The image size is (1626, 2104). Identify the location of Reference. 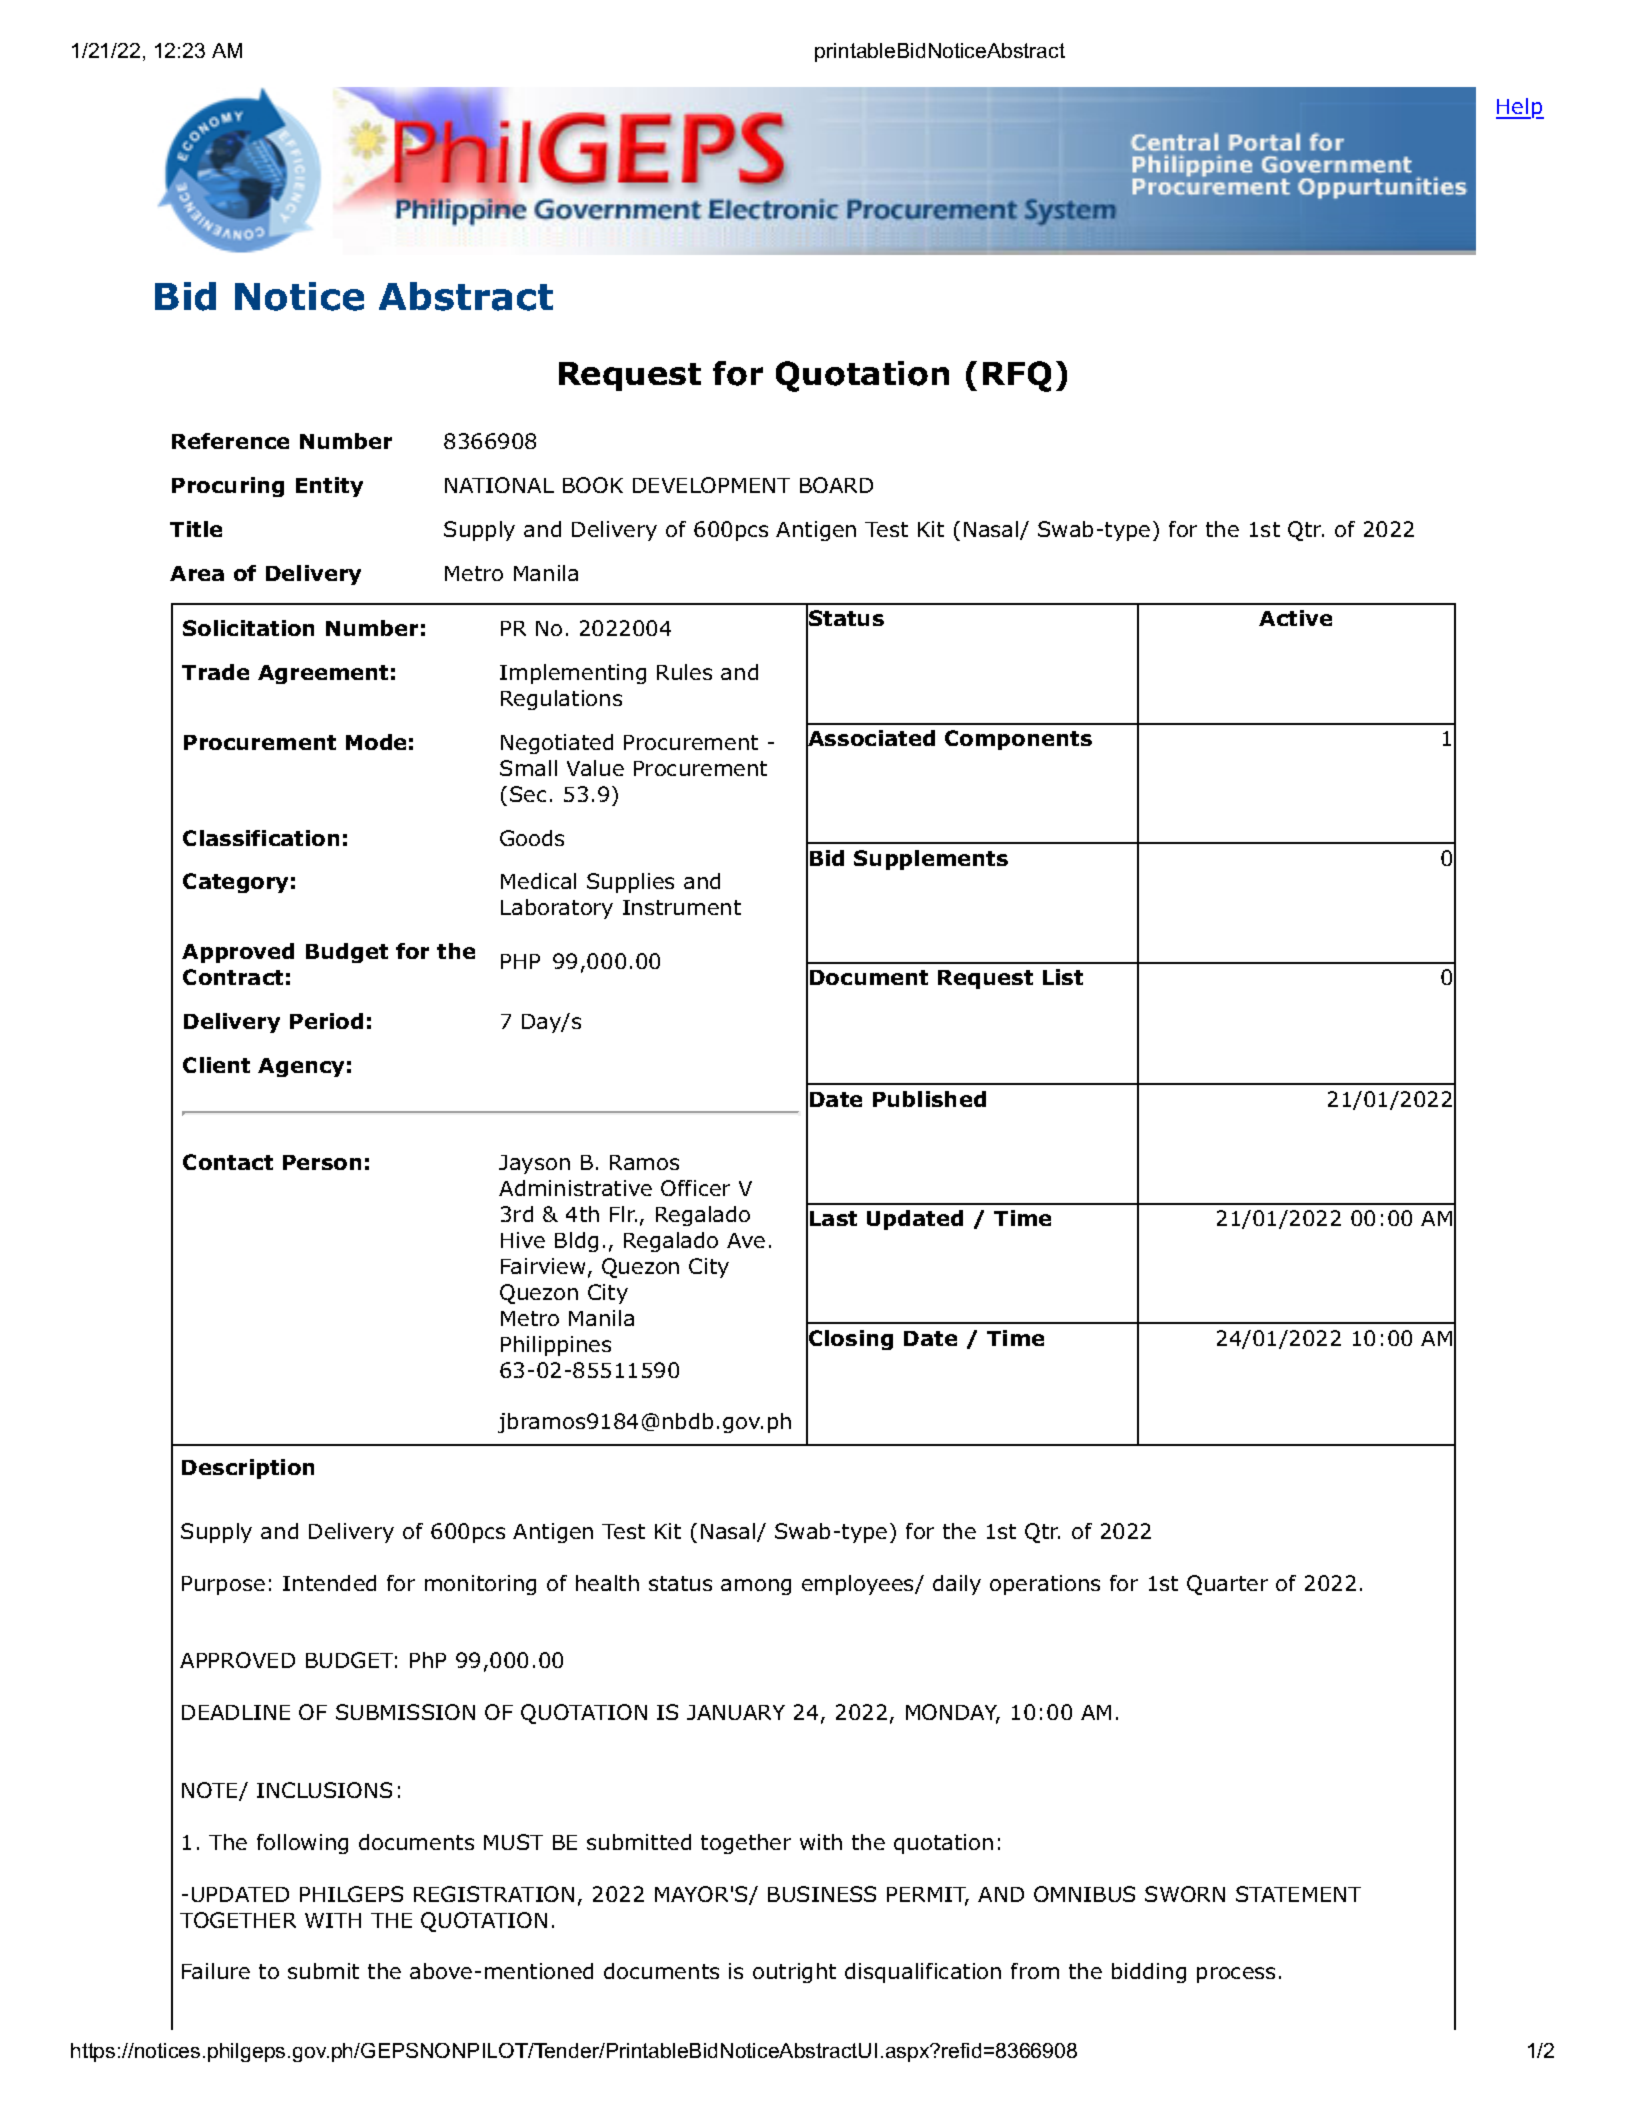
(230, 441).
